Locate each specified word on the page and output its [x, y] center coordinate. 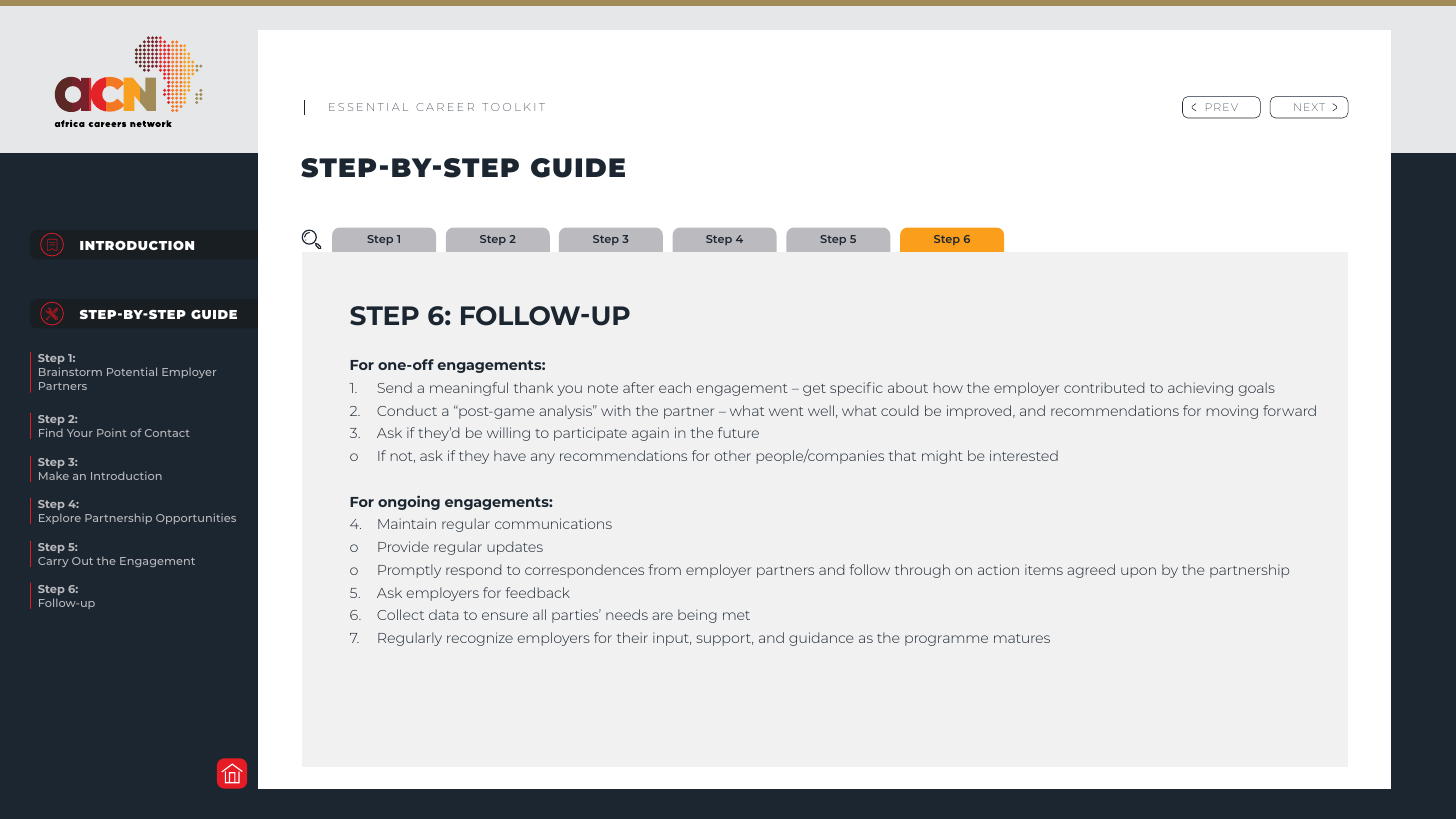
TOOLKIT [513, 107]
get [814, 390]
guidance [821, 639]
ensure [505, 616]
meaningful [469, 389]
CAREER [445, 107]
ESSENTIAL [368, 107]
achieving [1200, 389]
